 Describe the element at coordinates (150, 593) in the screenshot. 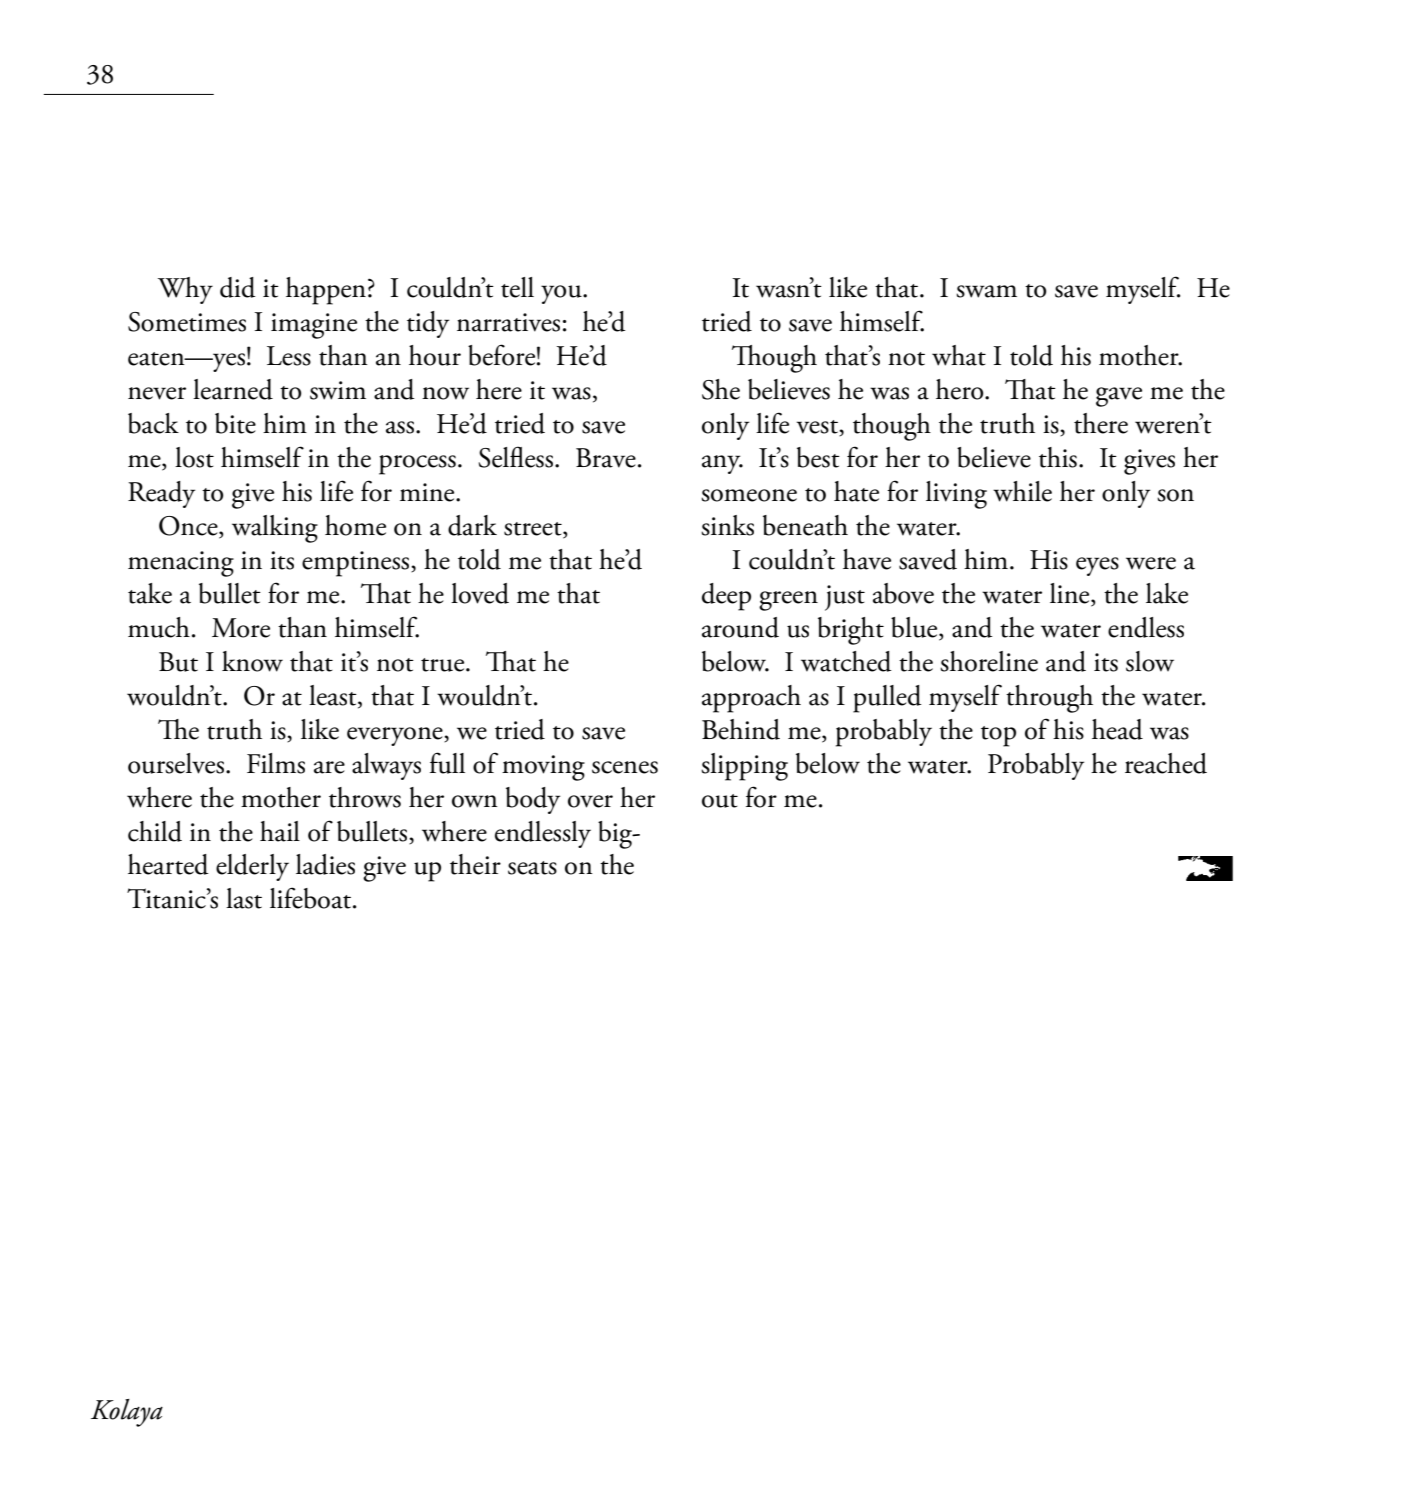

I see `take` at that location.
